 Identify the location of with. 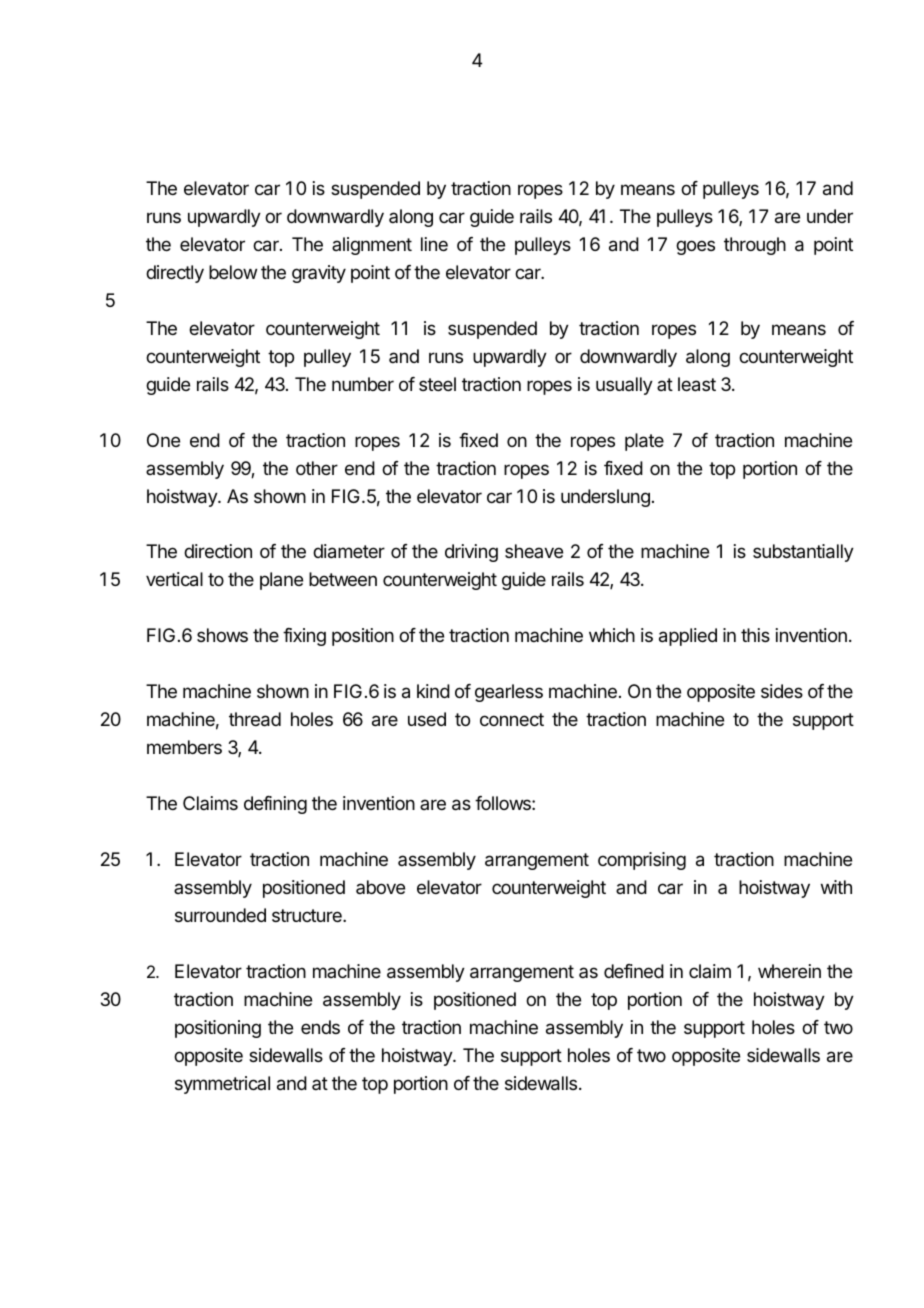
(836, 887).
